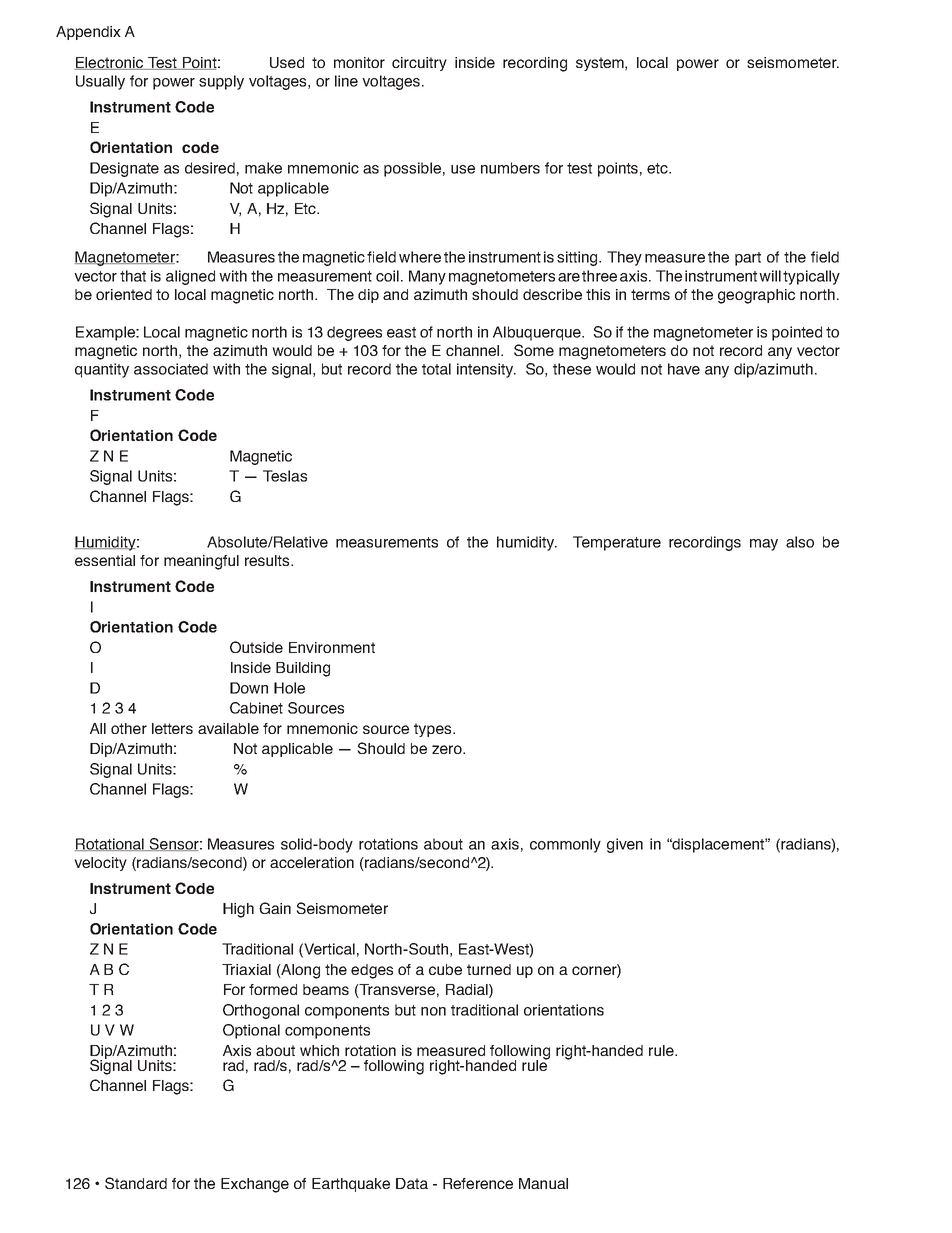  I want to click on Reference, so click(478, 1183).
